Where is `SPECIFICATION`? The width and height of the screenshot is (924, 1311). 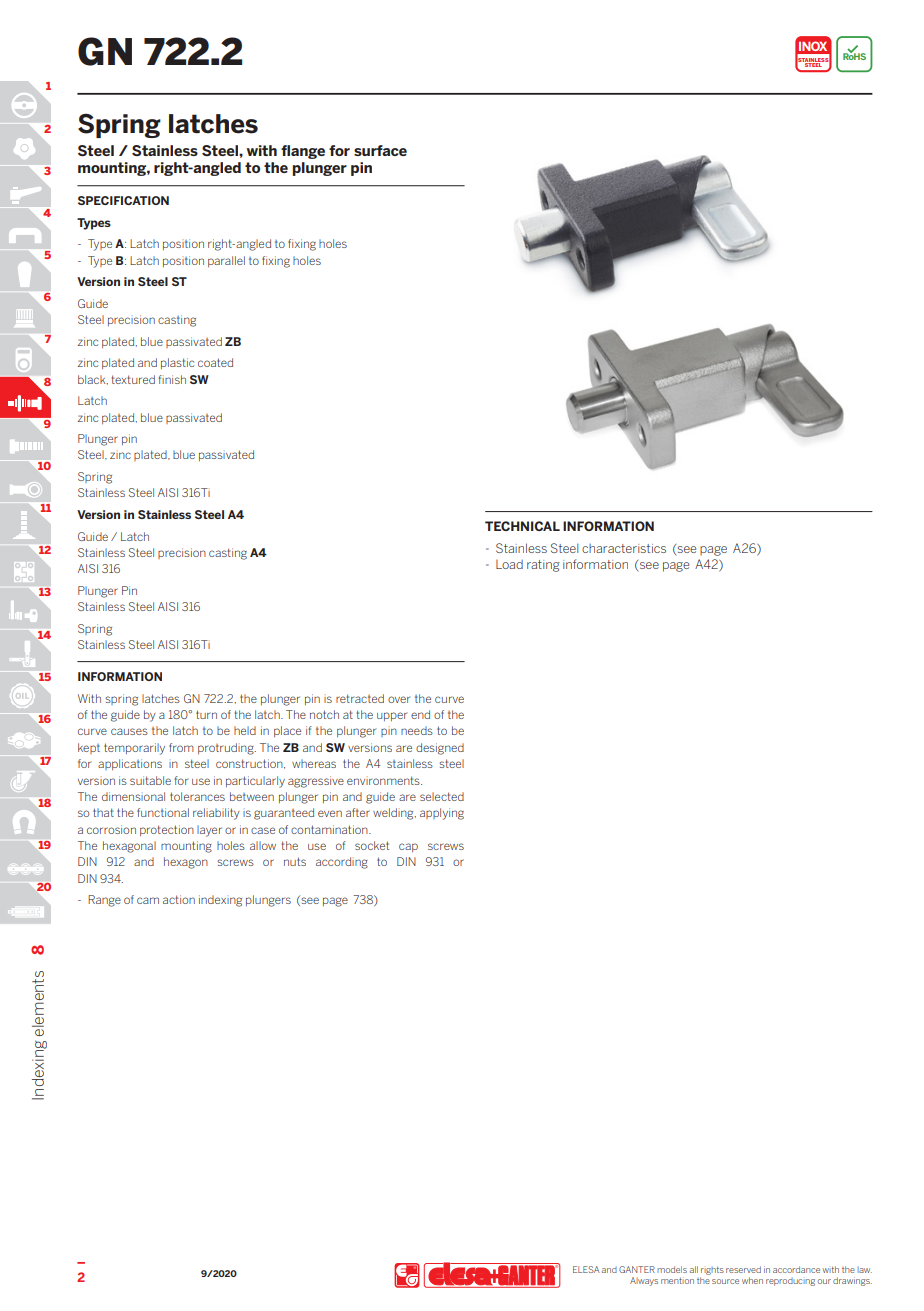
SPECIFICATION is located at coordinates (123, 200).
